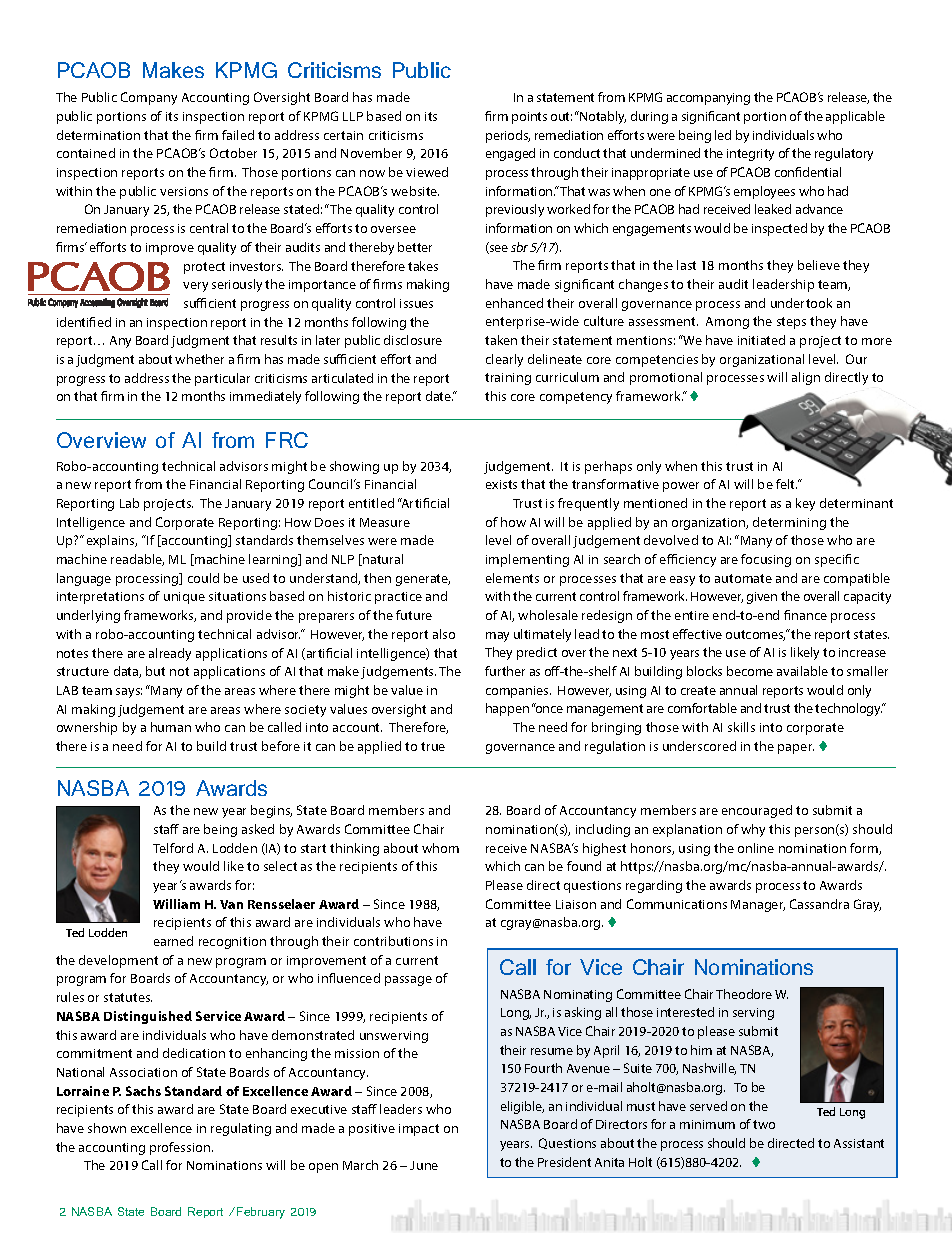 The width and height of the screenshot is (952, 1233). I want to click on engaged, so click(510, 154).
